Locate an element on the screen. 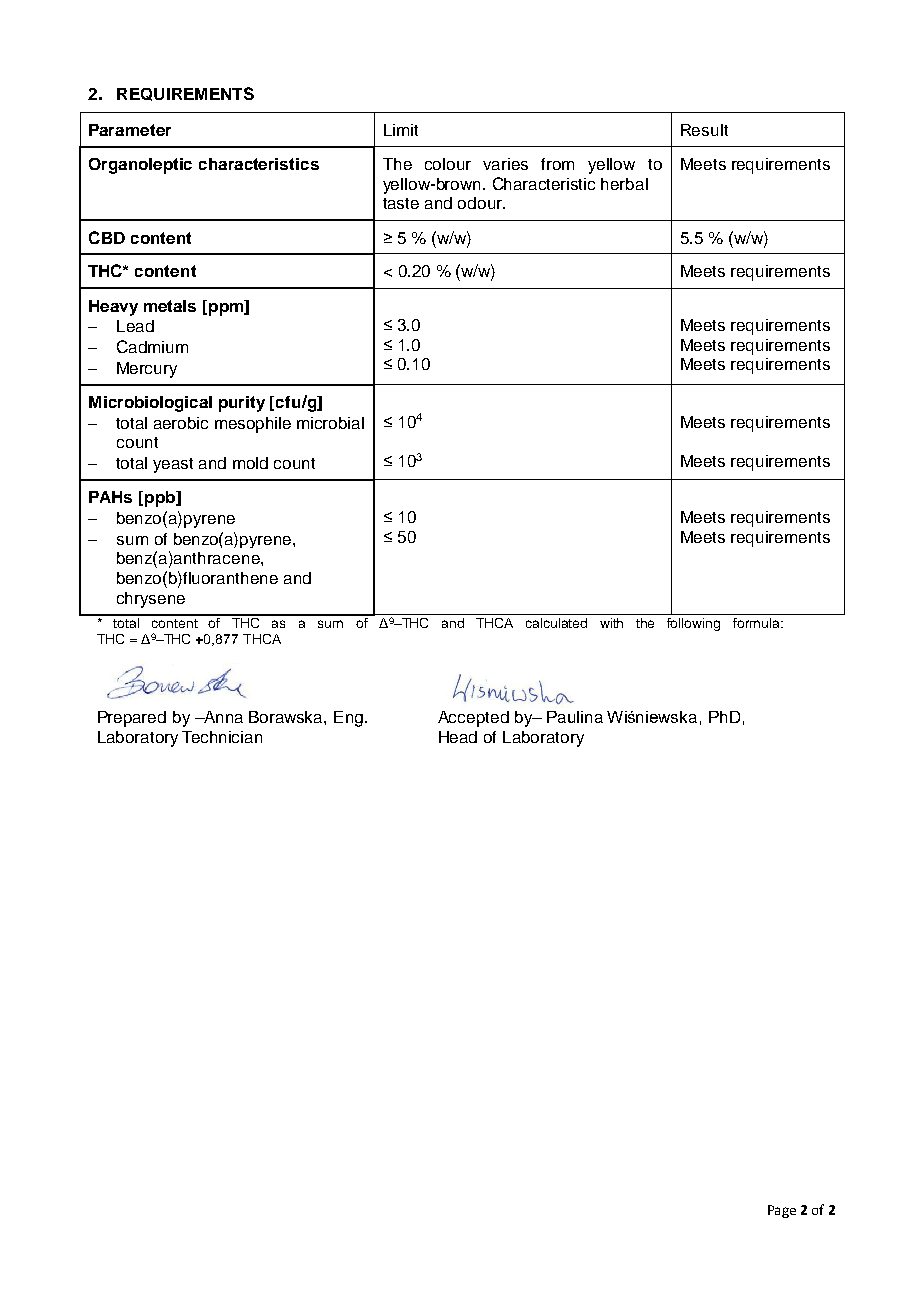 Image resolution: width=924 pixels, height=1308 pixels. Result is located at coordinates (704, 130).
